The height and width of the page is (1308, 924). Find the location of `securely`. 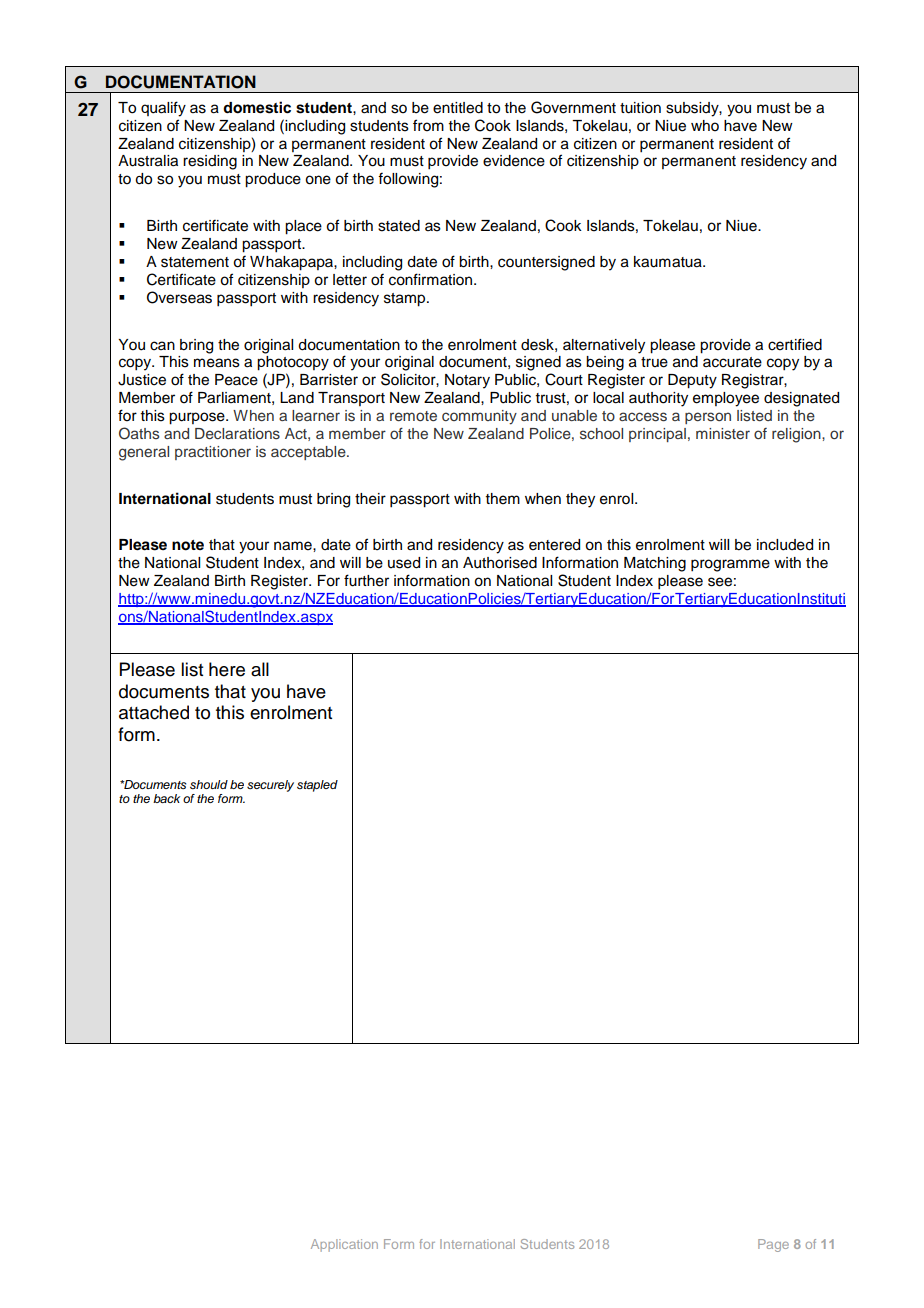

securely is located at coordinates (270, 786).
